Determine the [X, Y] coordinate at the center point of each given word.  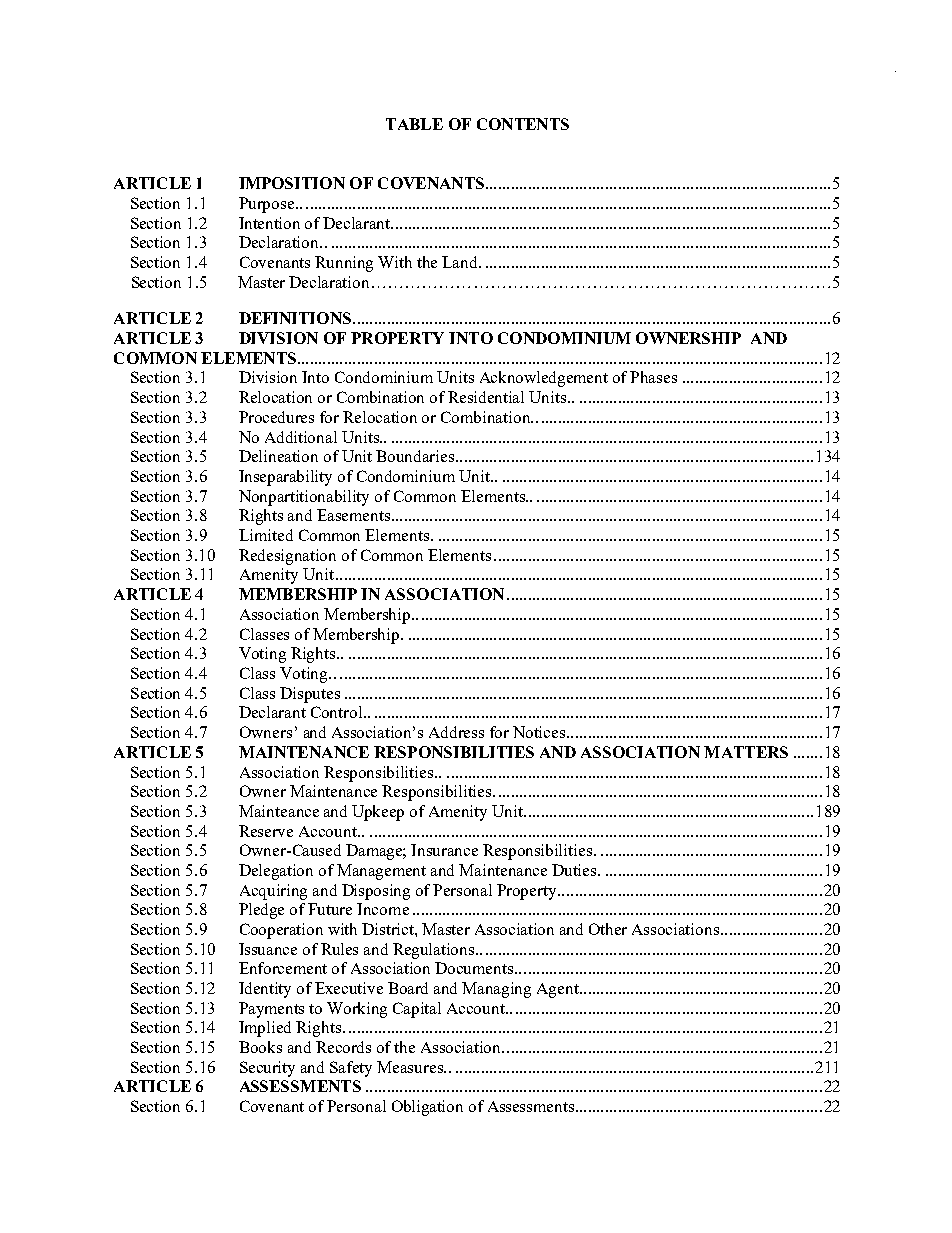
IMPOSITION [292, 183]
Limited [266, 535]
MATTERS [746, 752]
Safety [351, 1069]
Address [456, 732]
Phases [653, 377]
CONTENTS [523, 124]
